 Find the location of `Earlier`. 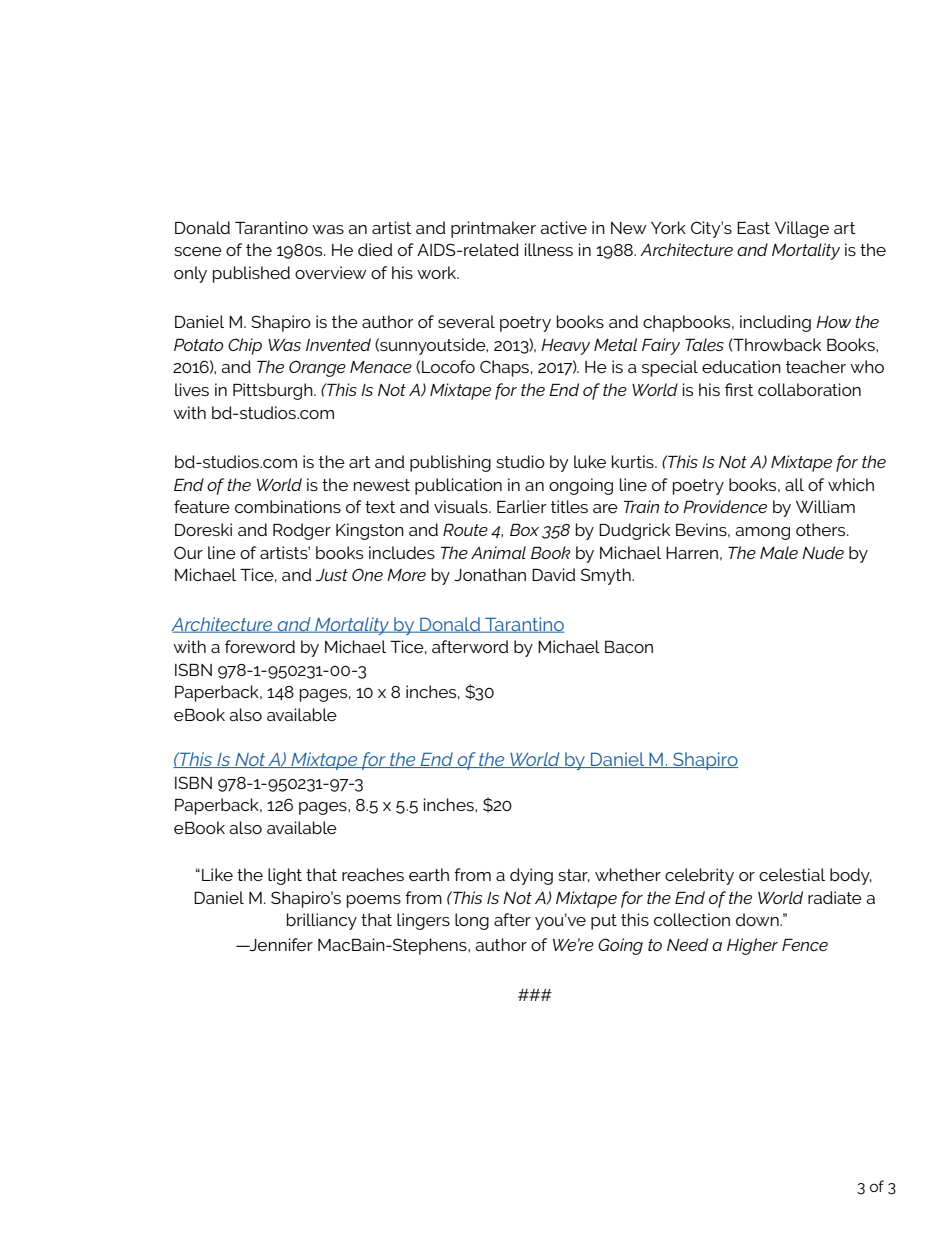

Earlier is located at coordinates (521, 506).
